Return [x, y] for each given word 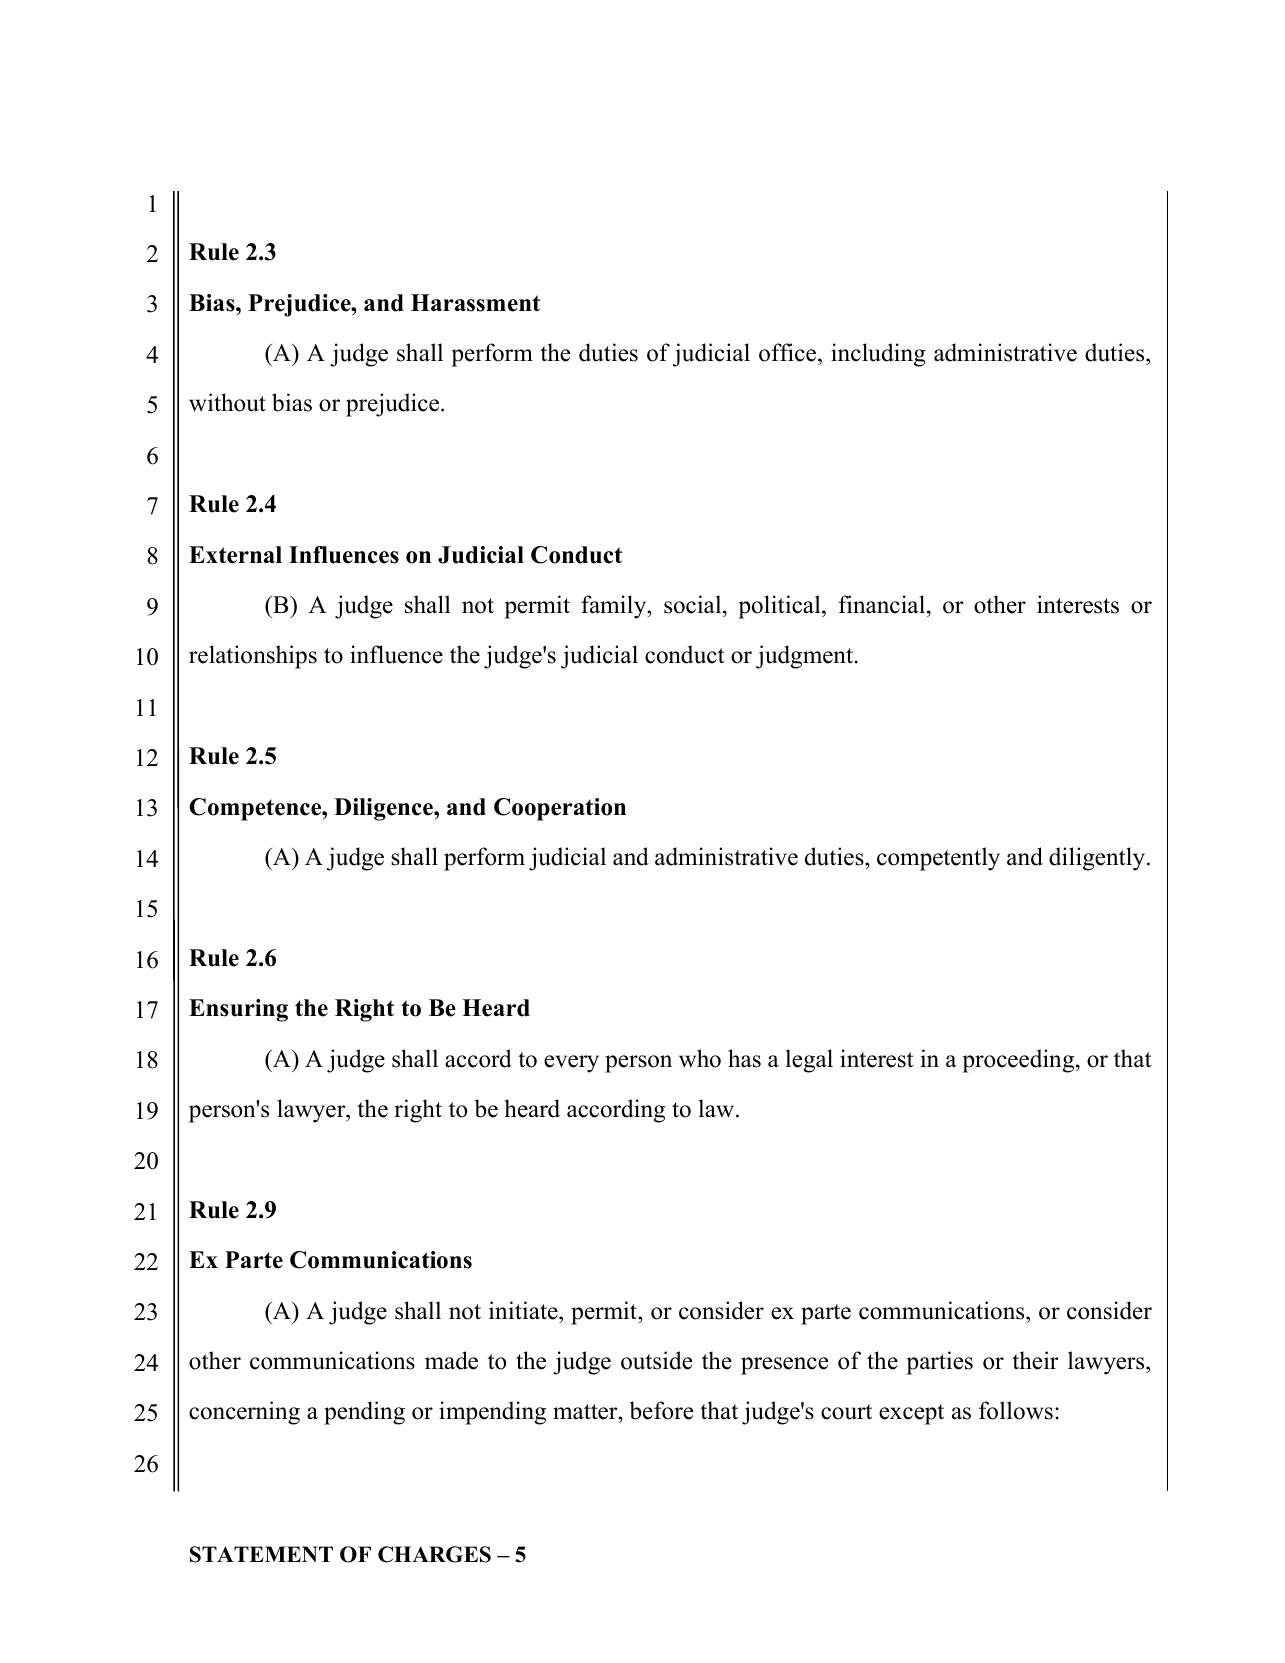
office [789, 352]
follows [1016, 1410]
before [661, 1410]
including [878, 355]
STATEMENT [261, 1554]
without [227, 402]
